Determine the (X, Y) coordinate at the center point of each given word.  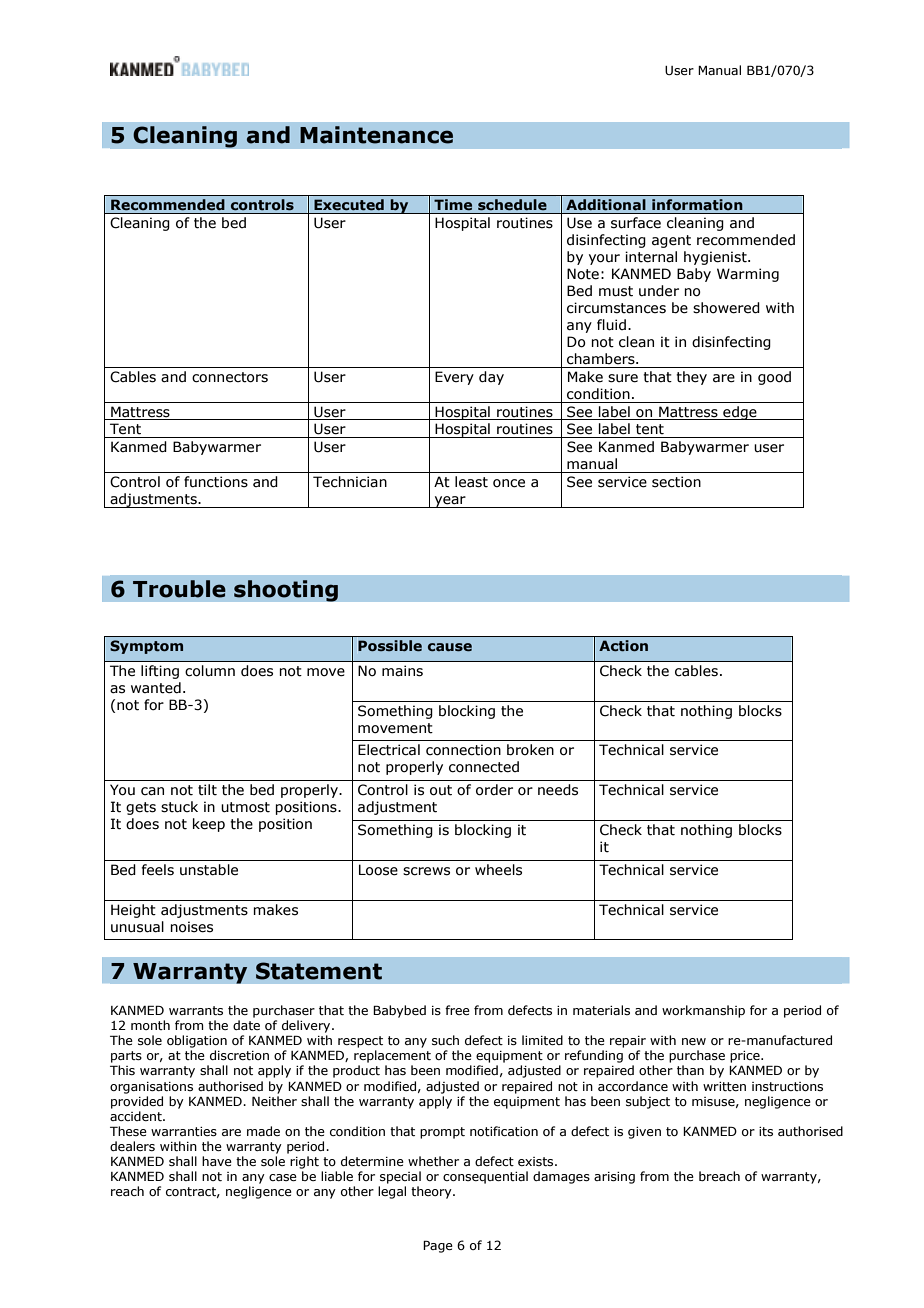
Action (623, 645)
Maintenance (376, 135)
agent (671, 241)
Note (583, 274)
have (217, 1161)
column (210, 671)
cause (450, 647)
